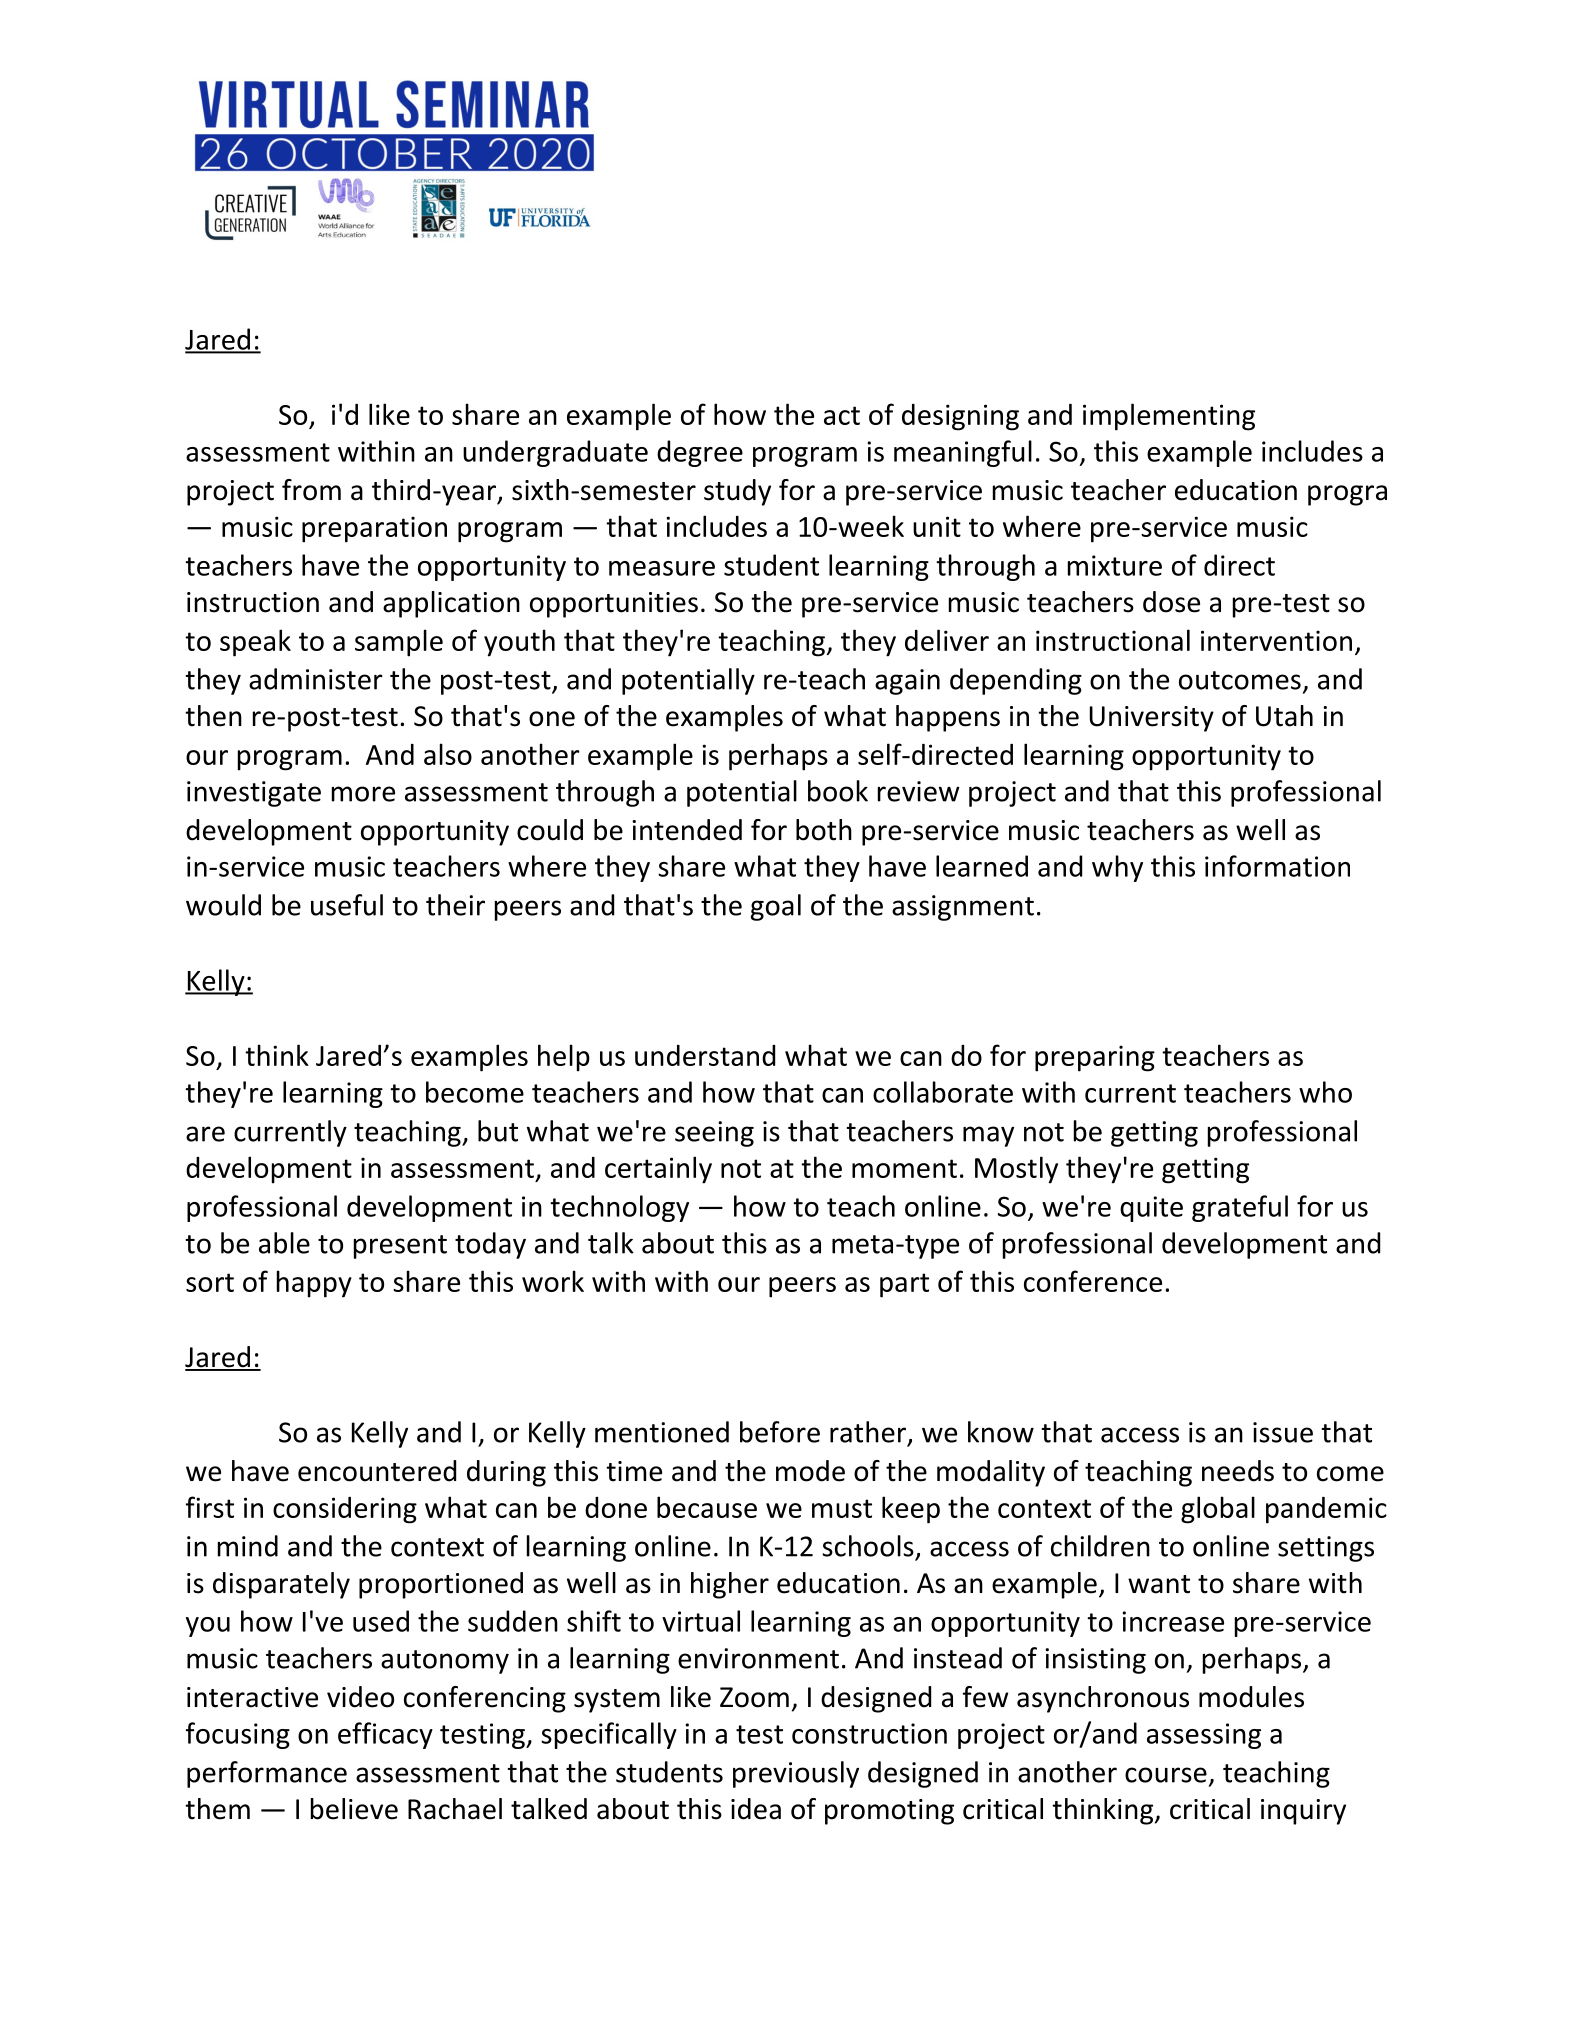  Describe the element at coordinates (1095, 1058) in the screenshot. I see `preparing` at that location.
